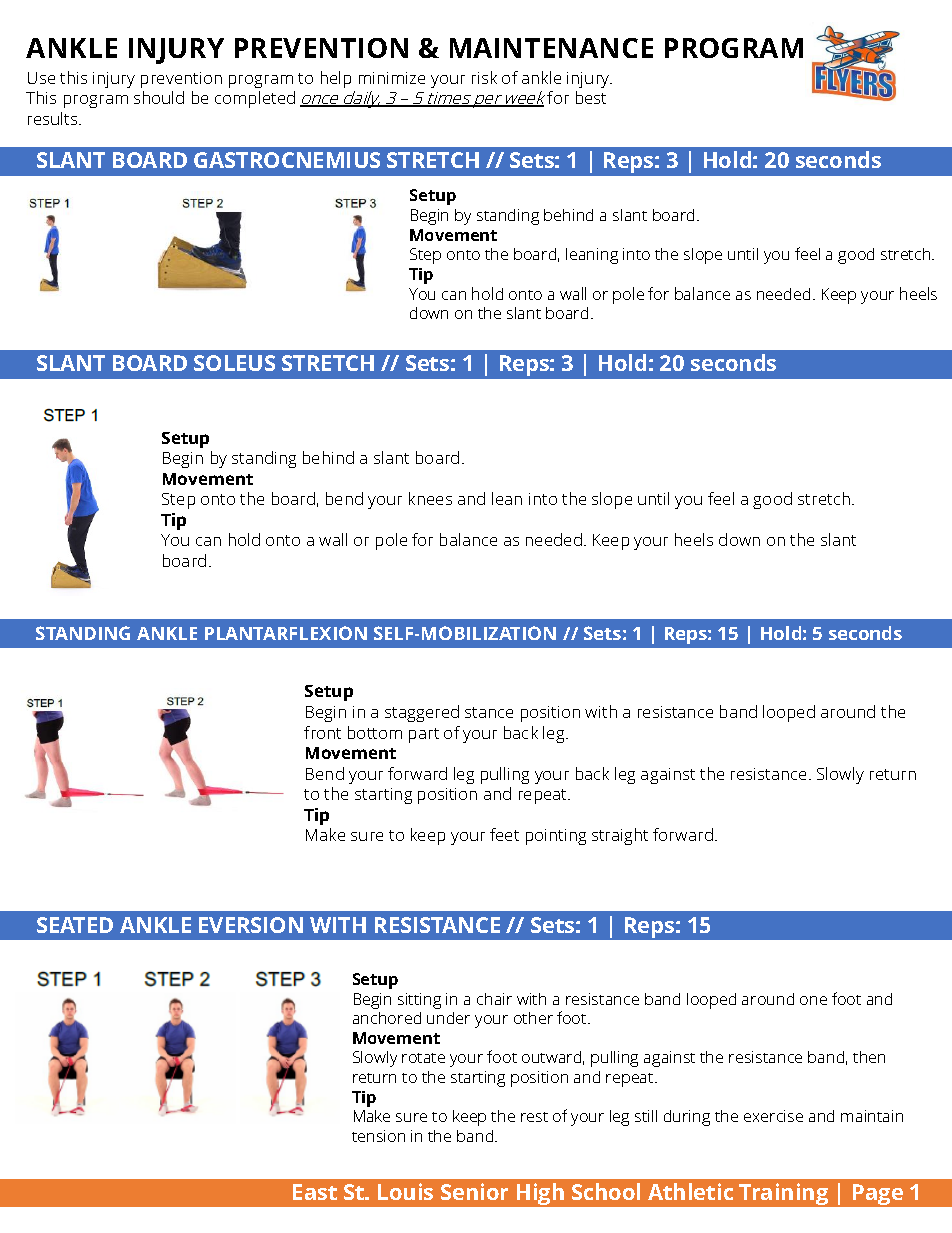  Describe the element at coordinates (474, 1191) in the screenshot. I see `Senior` at that location.
